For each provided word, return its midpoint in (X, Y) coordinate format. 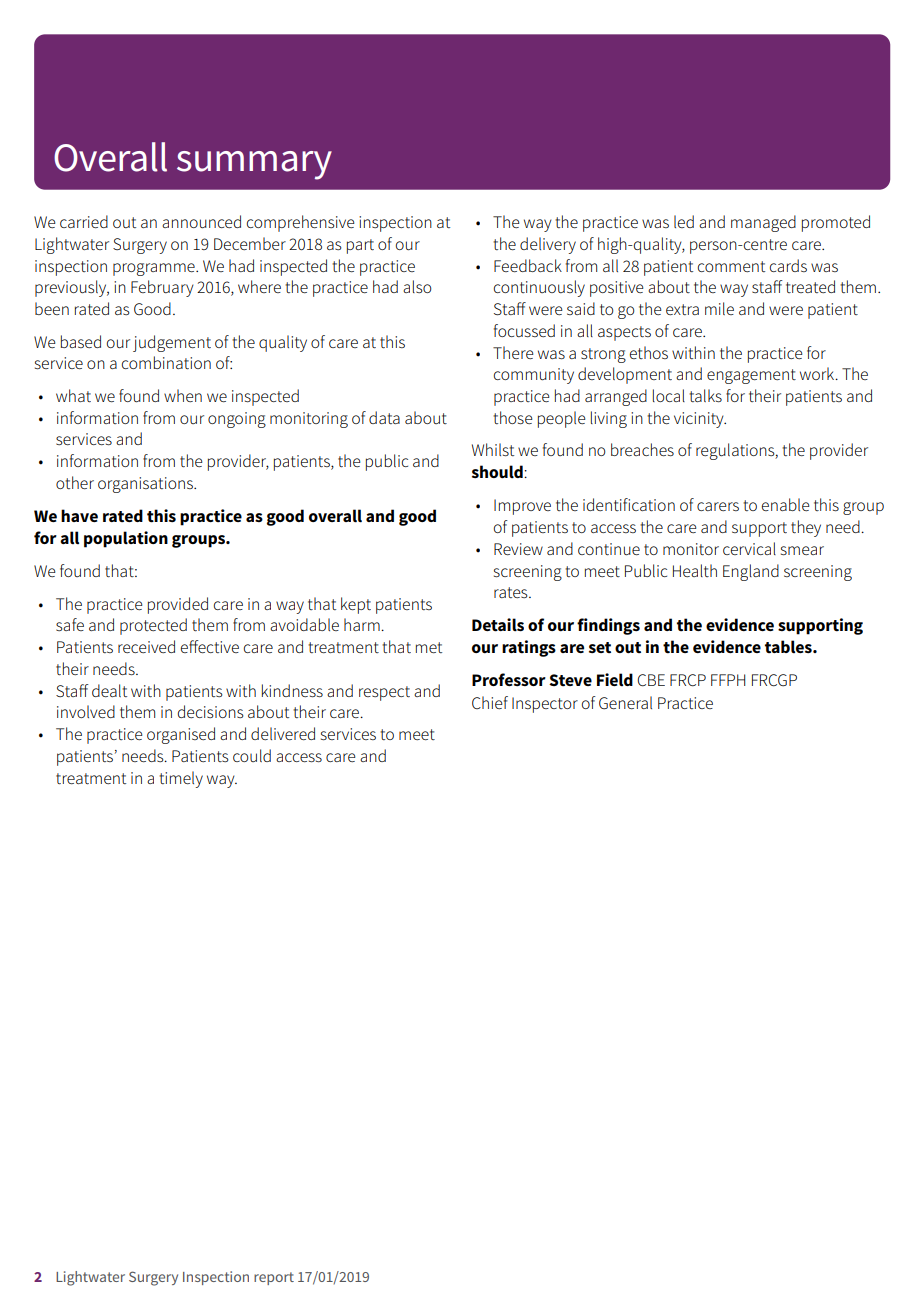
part (360, 246)
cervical (749, 548)
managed (763, 223)
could (252, 755)
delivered (283, 733)
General (625, 703)
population (126, 539)
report (274, 1278)
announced (201, 222)
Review (518, 549)
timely (181, 779)
